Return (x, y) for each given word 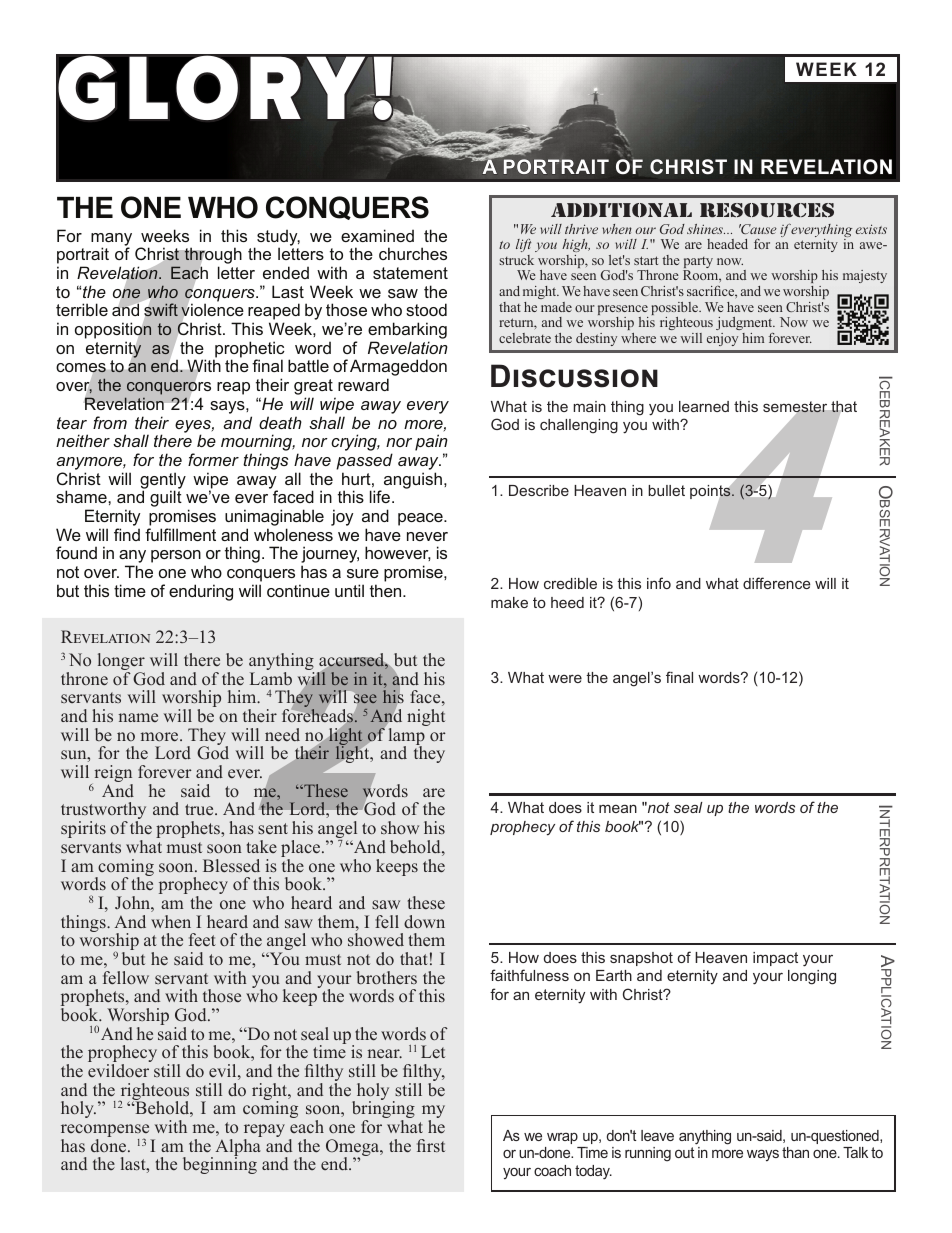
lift (523, 245)
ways (763, 1155)
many (111, 240)
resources (767, 210)
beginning (220, 1165)
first (431, 1145)
